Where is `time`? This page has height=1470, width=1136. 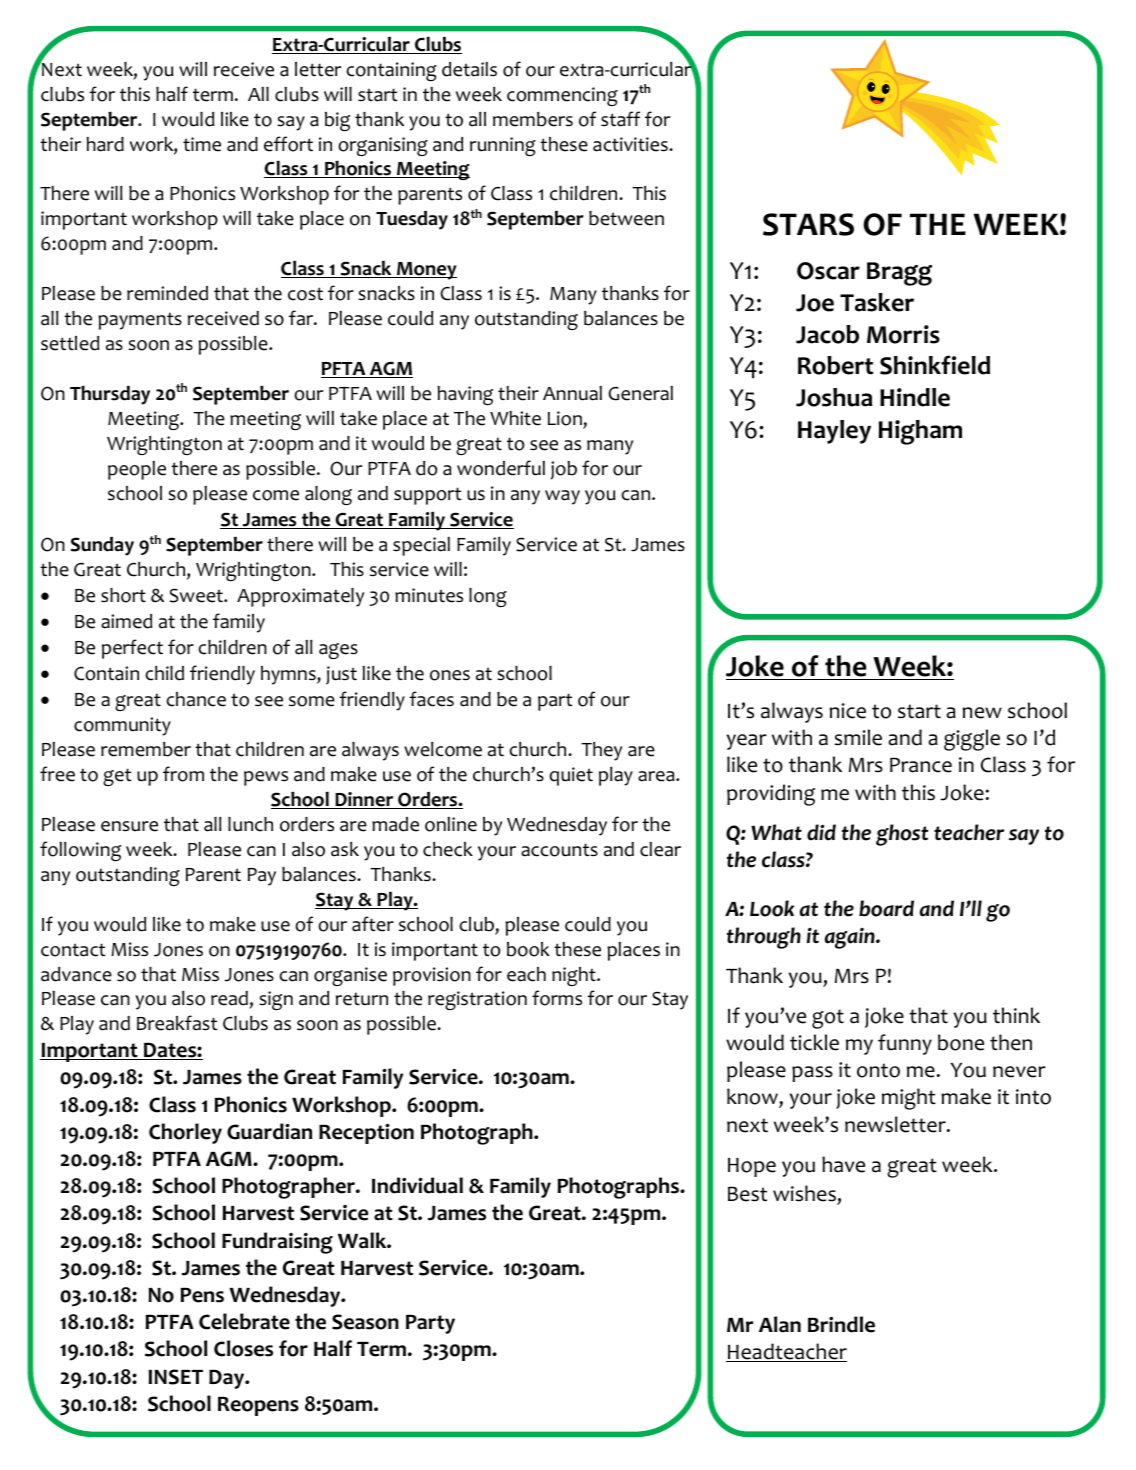 time is located at coordinates (202, 144).
